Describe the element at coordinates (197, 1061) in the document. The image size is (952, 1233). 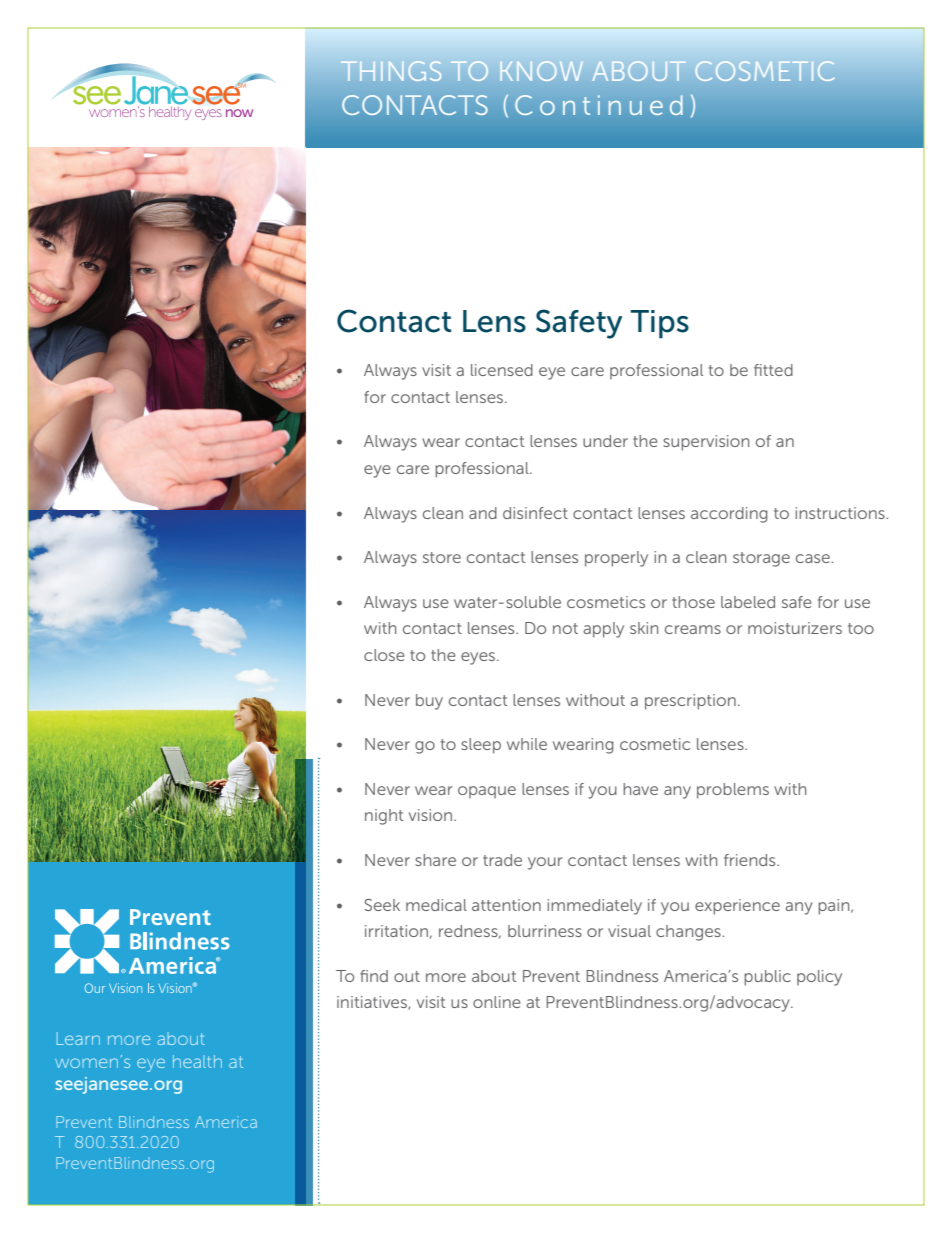
I see `health` at that location.
